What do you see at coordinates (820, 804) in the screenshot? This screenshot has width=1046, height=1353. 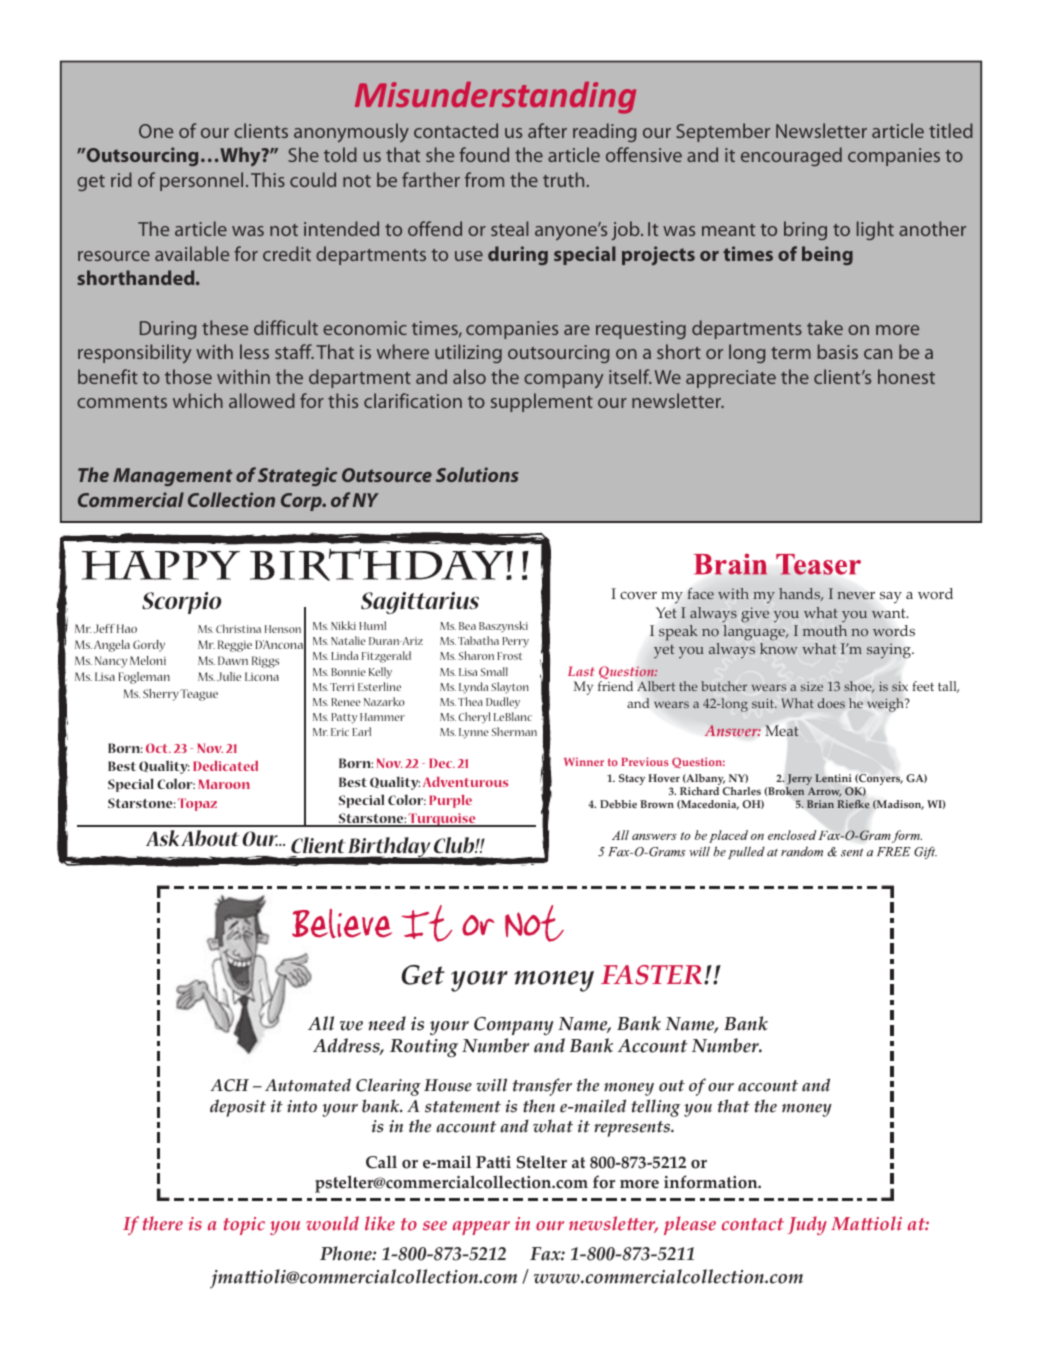 I see `Brian` at bounding box center [820, 804].
